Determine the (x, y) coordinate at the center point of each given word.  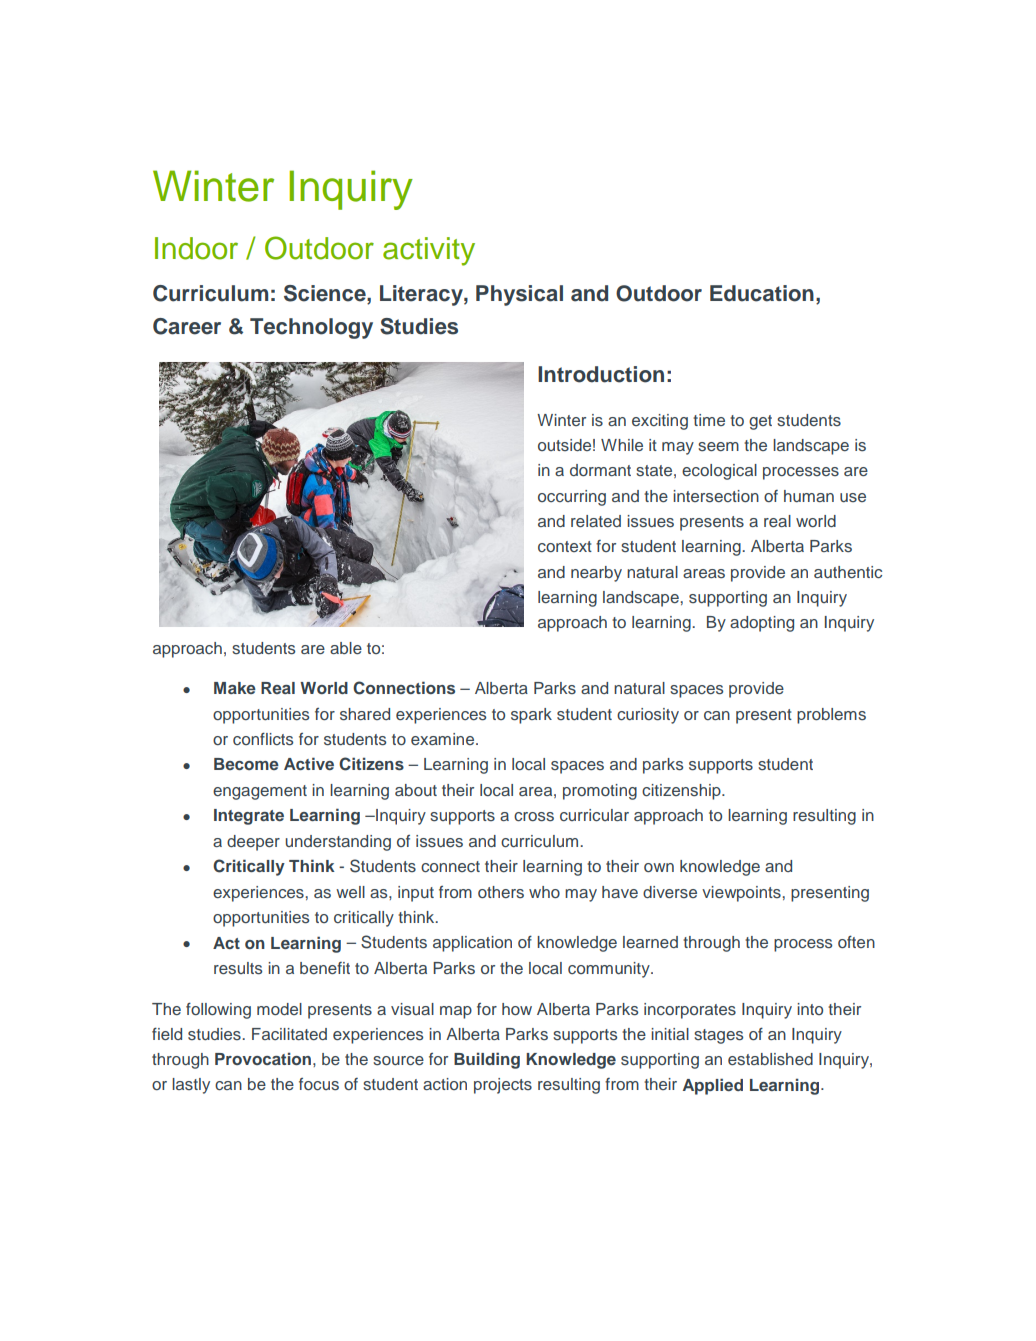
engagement (260, 792)
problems (831, 716)
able (346, 648)
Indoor (196, 248)
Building (487, 1060)
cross (534, 817)
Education (762, 293)
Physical (519, 295)
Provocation (263, 1059)
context (565, 546)
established (770, 1059)
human (809, 496)
